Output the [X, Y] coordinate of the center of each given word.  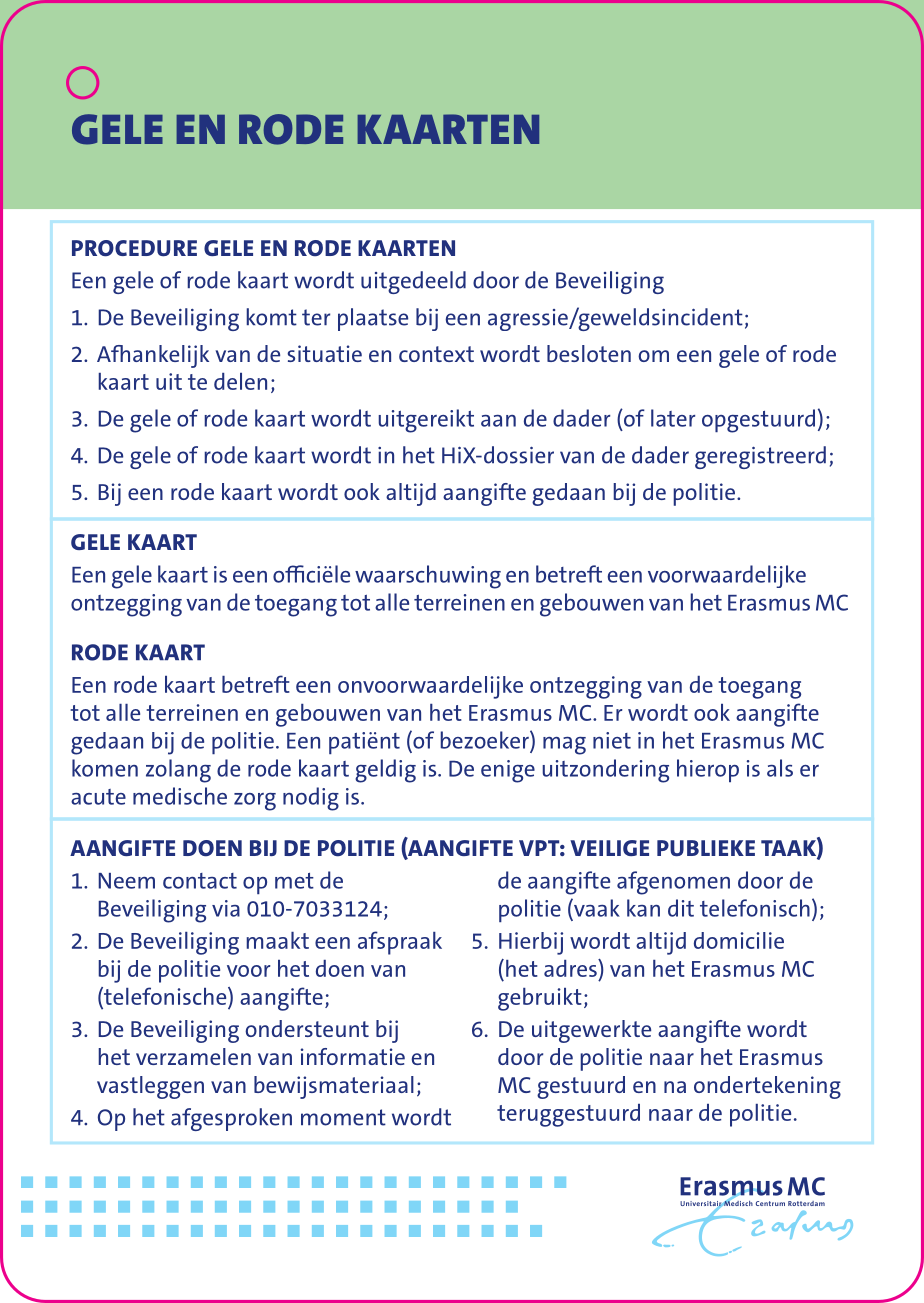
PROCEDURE [134, 248]
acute [98, 797]
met [294, 881]
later [673, 418]
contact [200, 881]
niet [612, 740]
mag [564, 746]
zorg [255, 802]
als [780, 768]
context [436, 354]
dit [681, 908]
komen [105, 768]
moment [343, 1117]
